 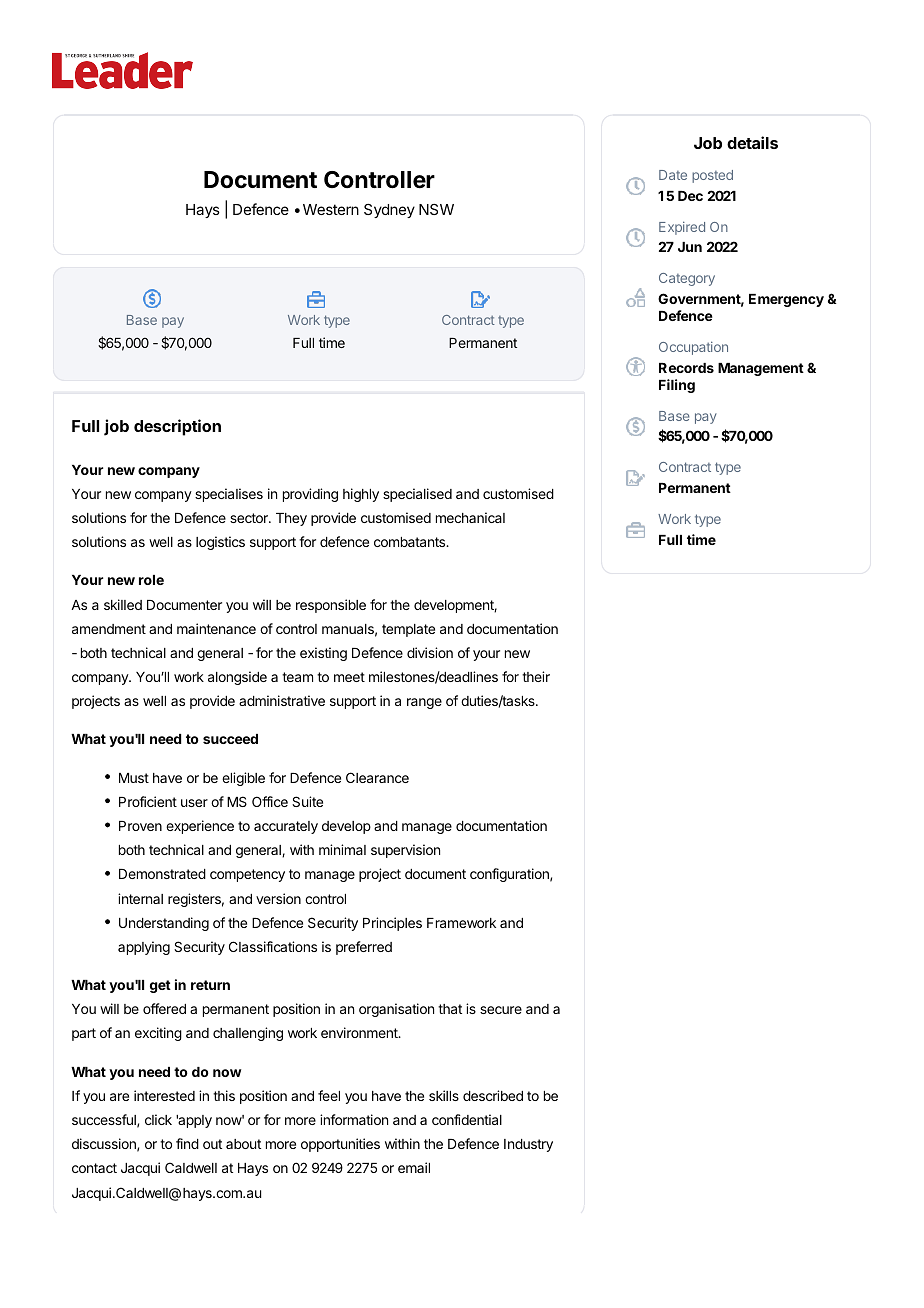 What do you see at coordinates (677, 386) in the document?
I see `Filing` at bounding box center [677, 386].
